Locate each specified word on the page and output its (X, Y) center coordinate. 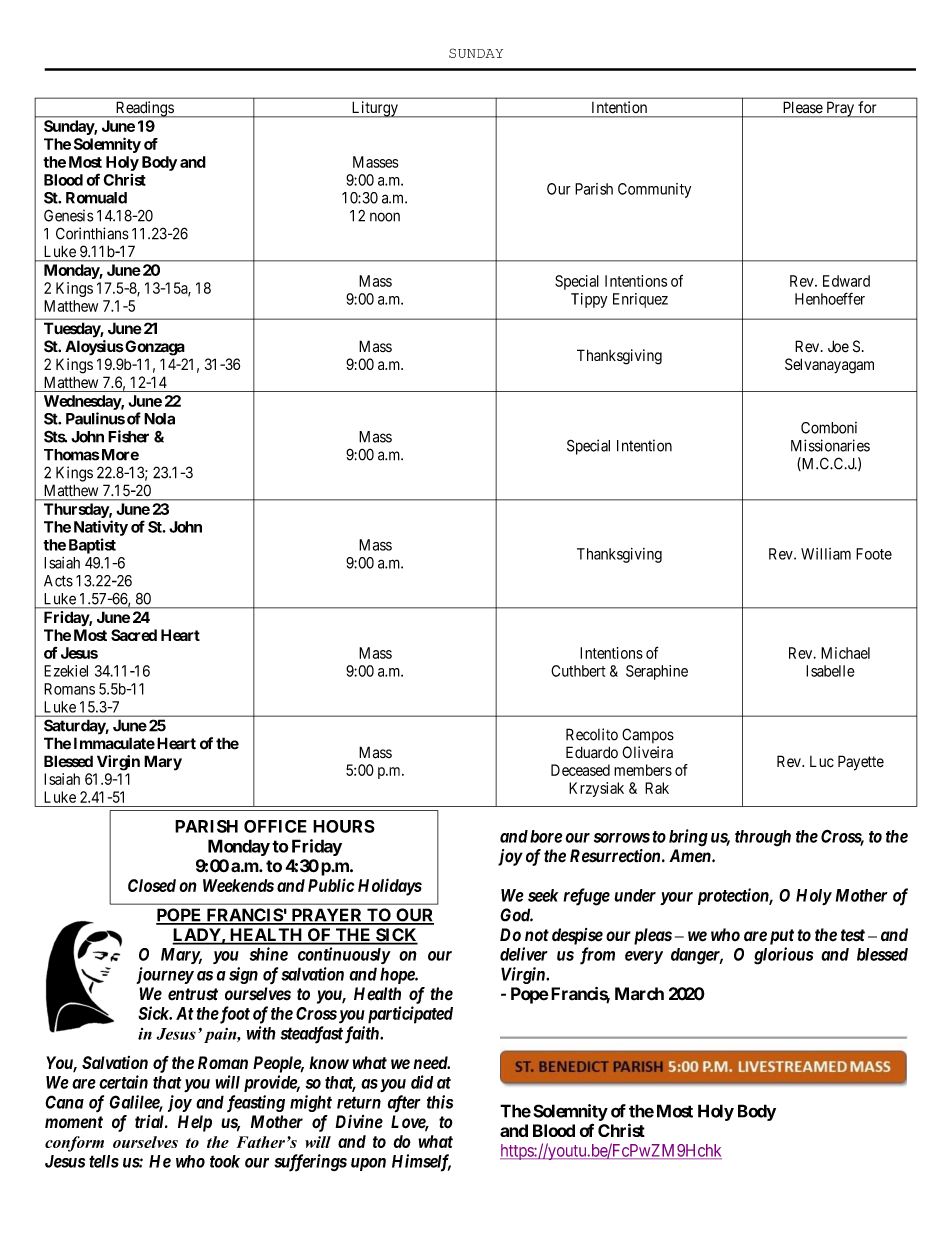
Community (654, 190)
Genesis (68, 215)
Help (195, 1123)
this (440, 1102)
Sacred (134, 635)
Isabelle (830, 671)
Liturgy (374, 109)
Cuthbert (578, 671)
